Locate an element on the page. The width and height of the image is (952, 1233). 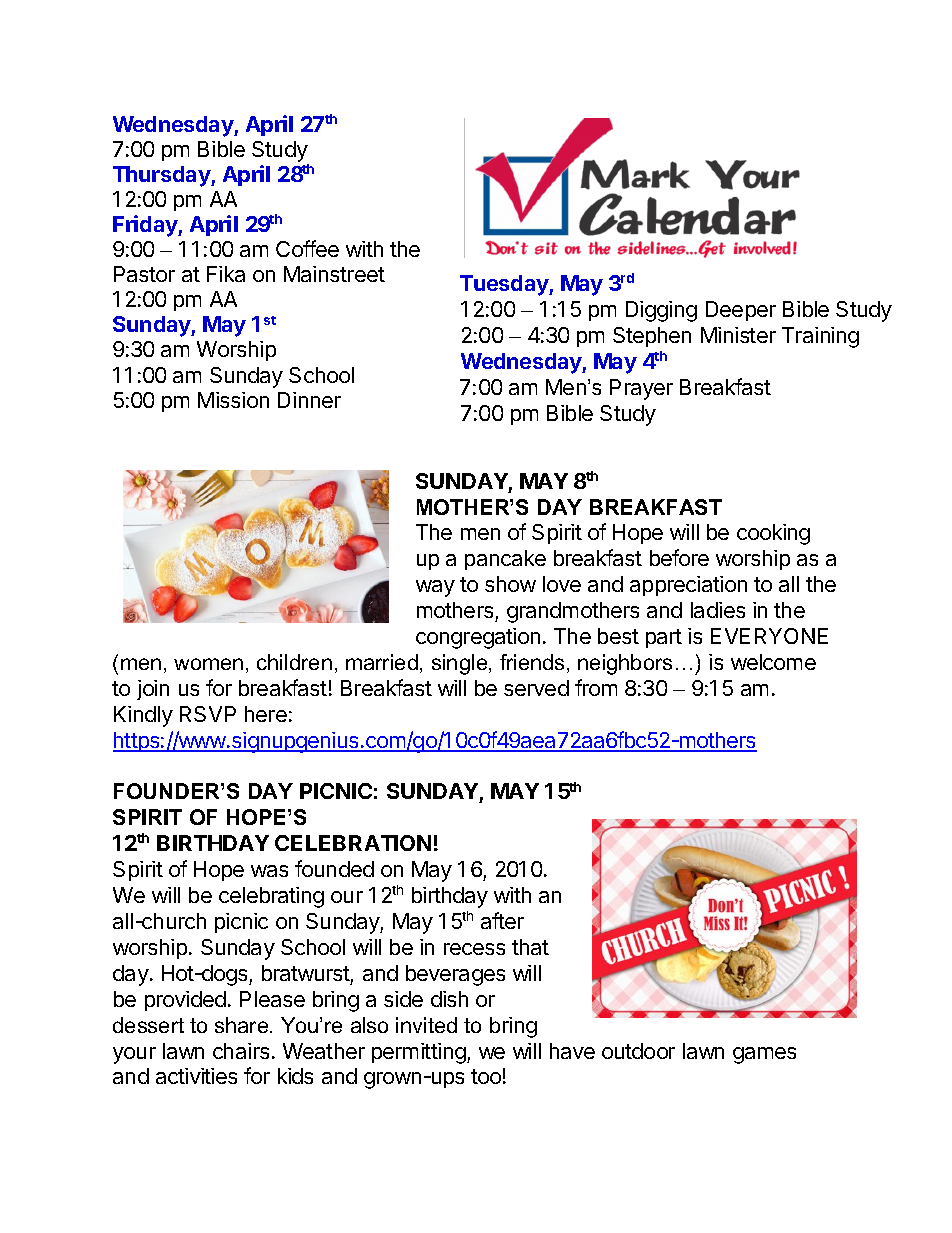
chairs is located at coordinates (241, 1051).
